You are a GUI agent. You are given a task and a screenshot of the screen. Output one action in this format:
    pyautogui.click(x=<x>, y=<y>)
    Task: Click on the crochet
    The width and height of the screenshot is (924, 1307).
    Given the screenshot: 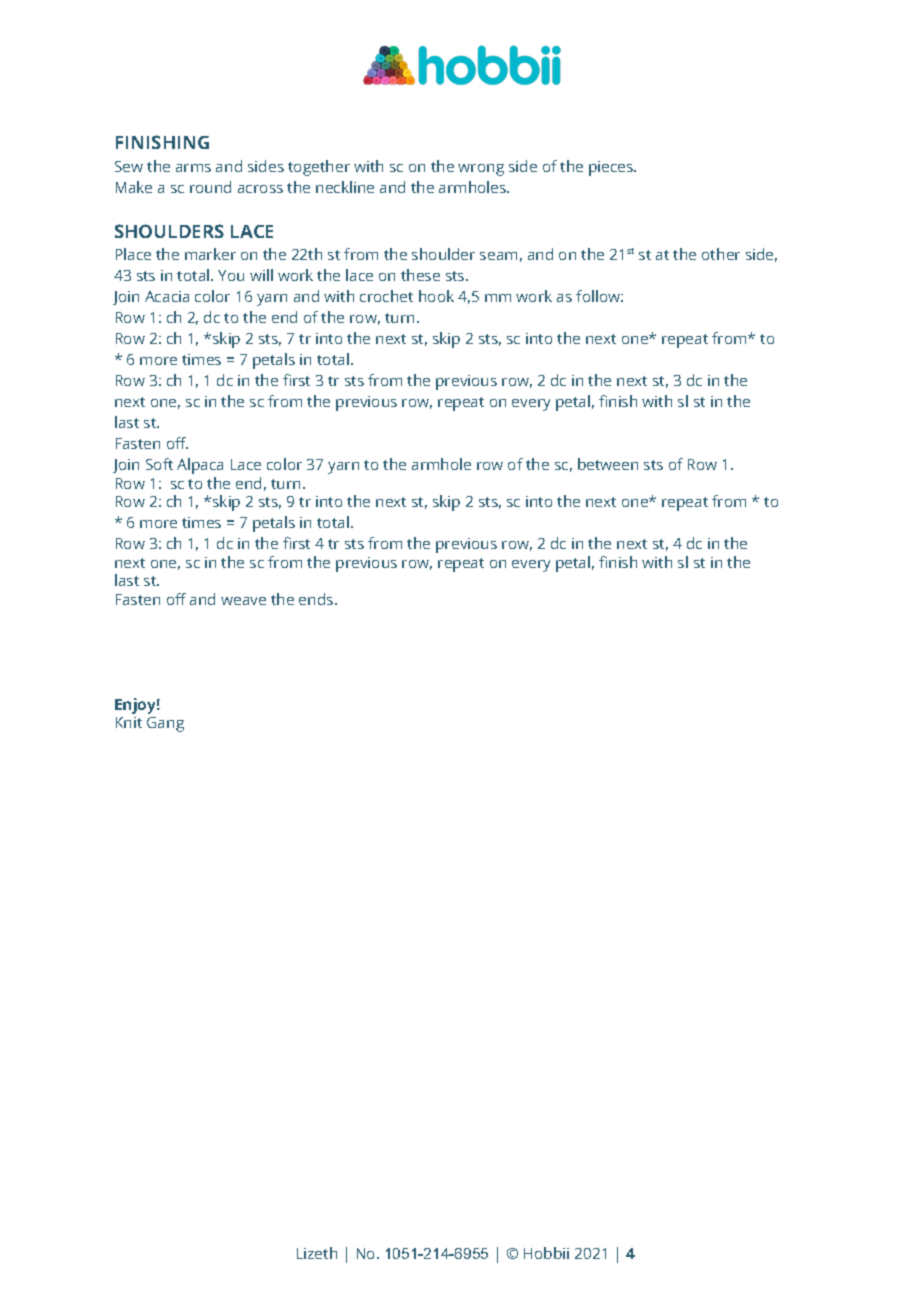 What is the action you would take?
    pyautogui.click(x=386, y=296)
